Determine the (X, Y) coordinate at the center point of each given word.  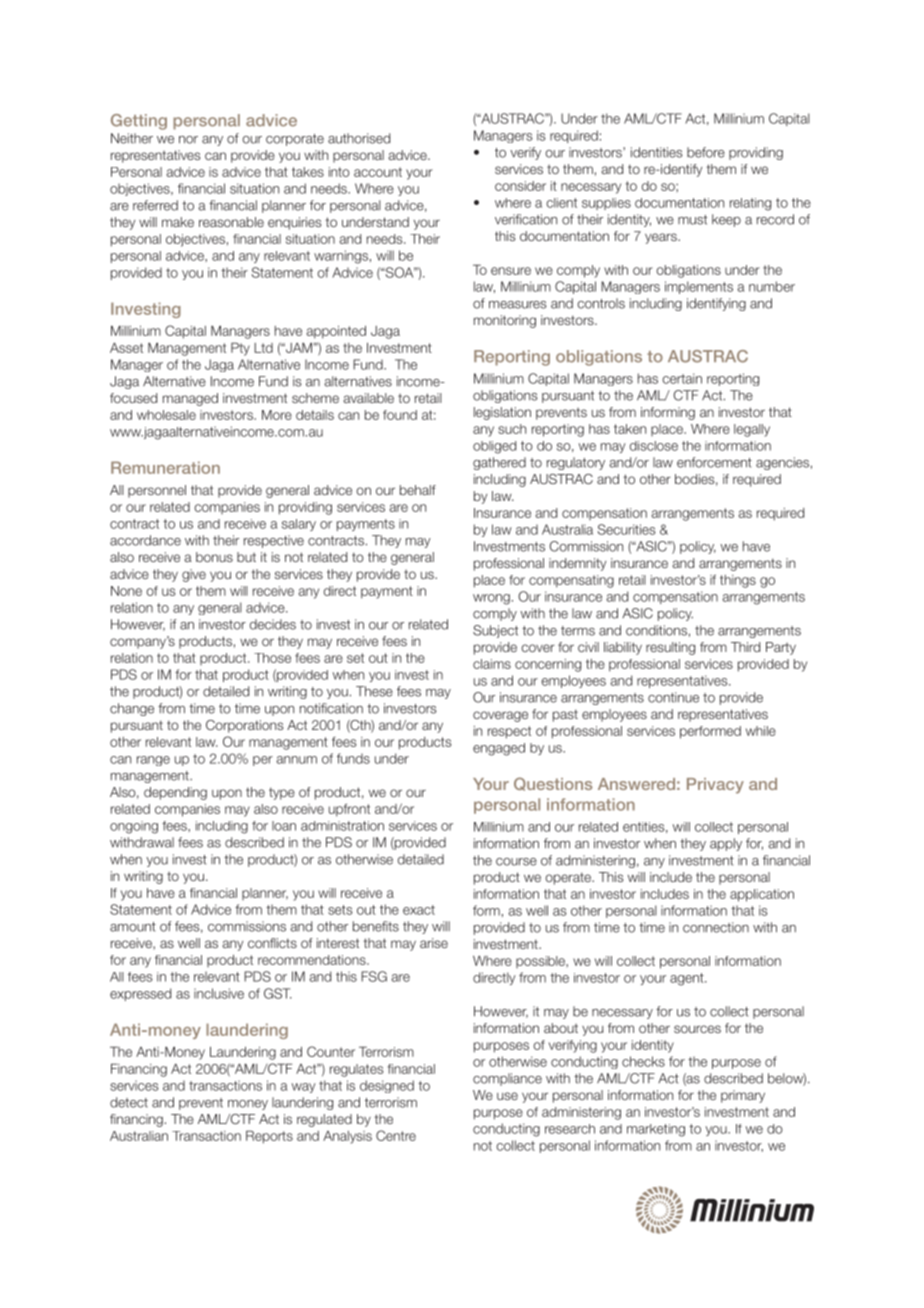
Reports (269, 1137)
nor (188, 140)
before (706, 152)
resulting (670, 648)
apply (726, 844)
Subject (495, 631)
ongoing (134, 827)
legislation (502, 413)
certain (682, 378)
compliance (507, 1079)
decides (273, 624)
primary (743, 1096)
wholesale (166, 415)
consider (520, 186)
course (516, 862)
